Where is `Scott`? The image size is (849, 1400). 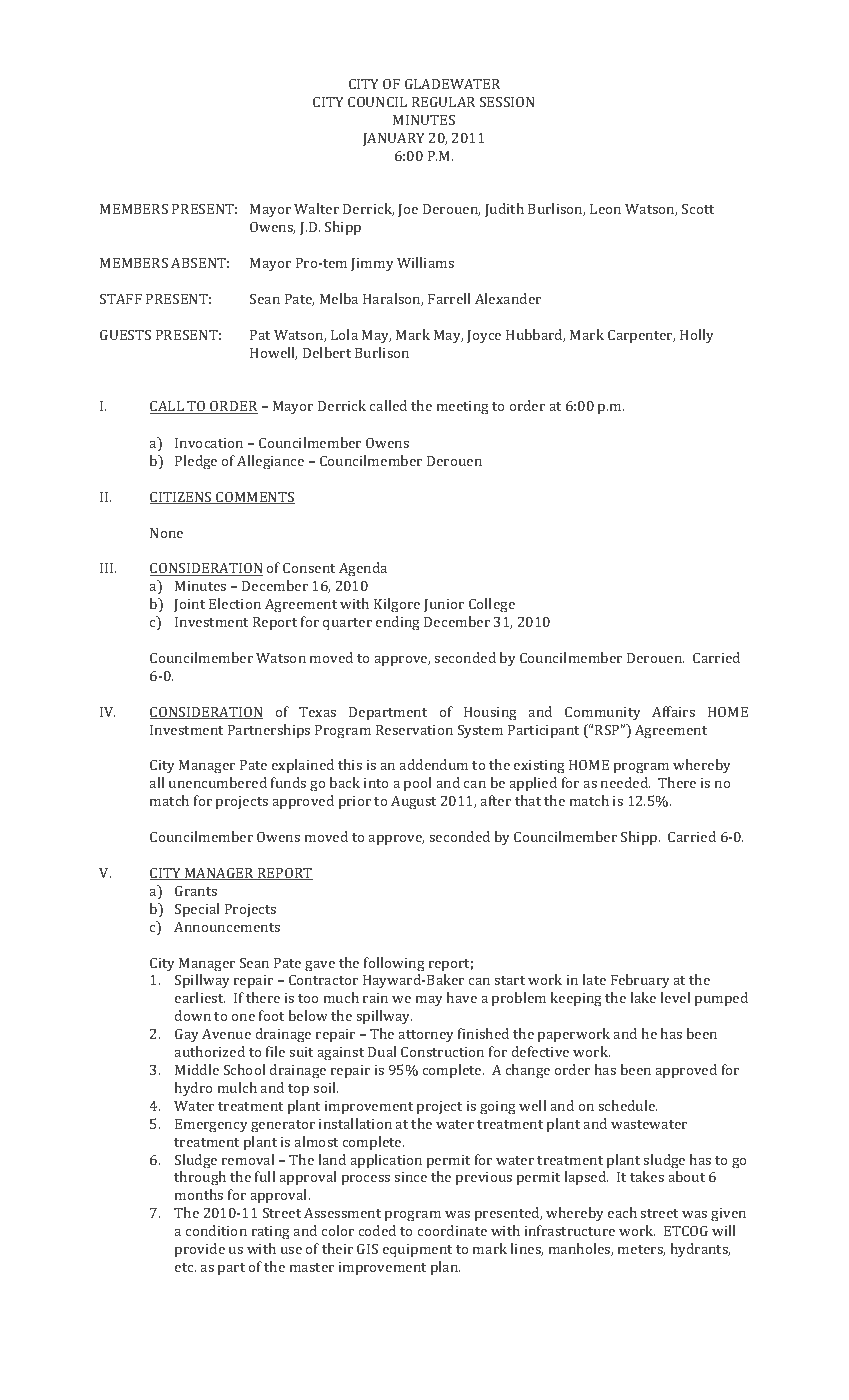 Scott is located at coordinates (698, 208).
